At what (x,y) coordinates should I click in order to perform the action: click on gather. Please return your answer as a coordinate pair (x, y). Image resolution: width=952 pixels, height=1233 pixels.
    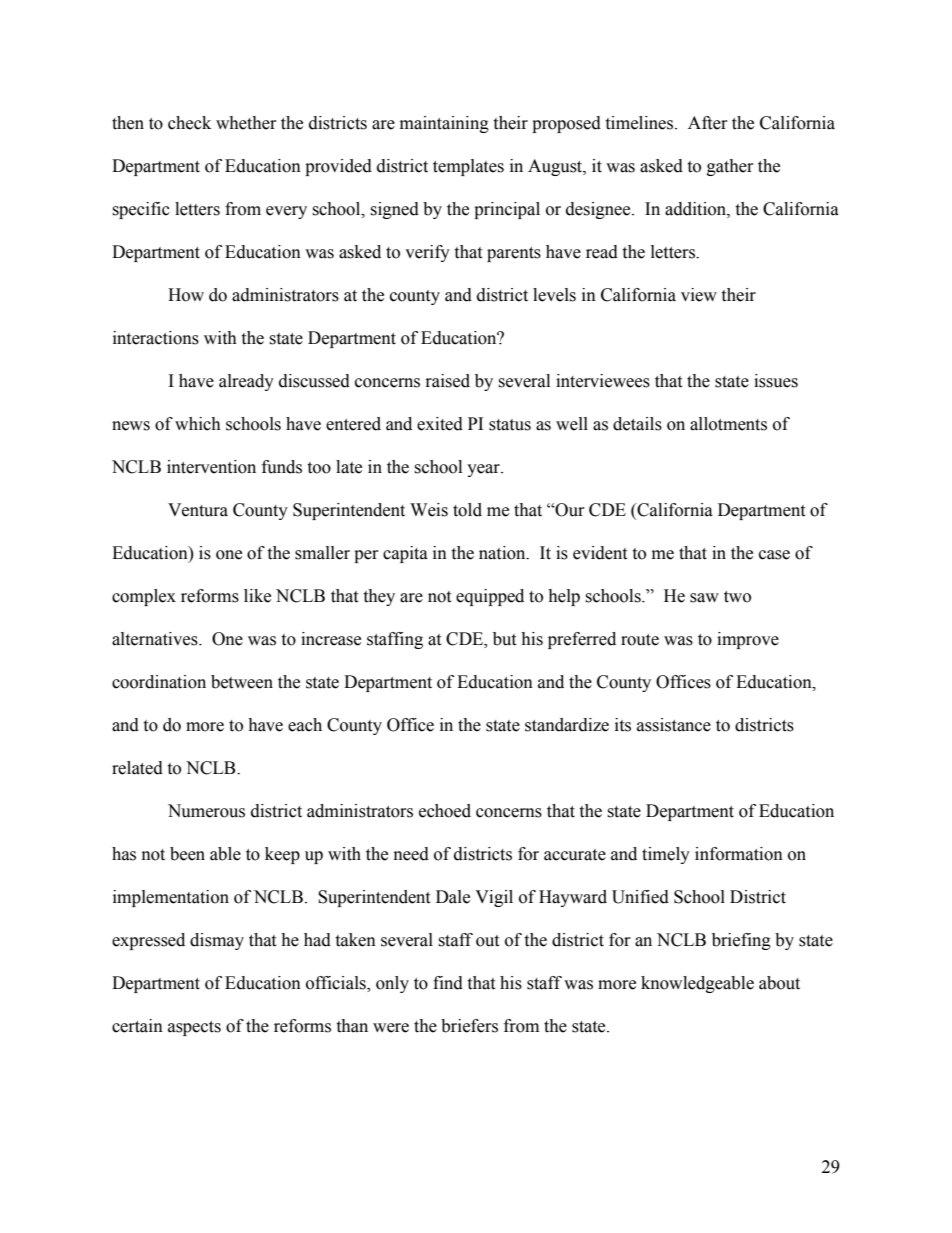
    Looking at the image, I should click on (730, 167).
